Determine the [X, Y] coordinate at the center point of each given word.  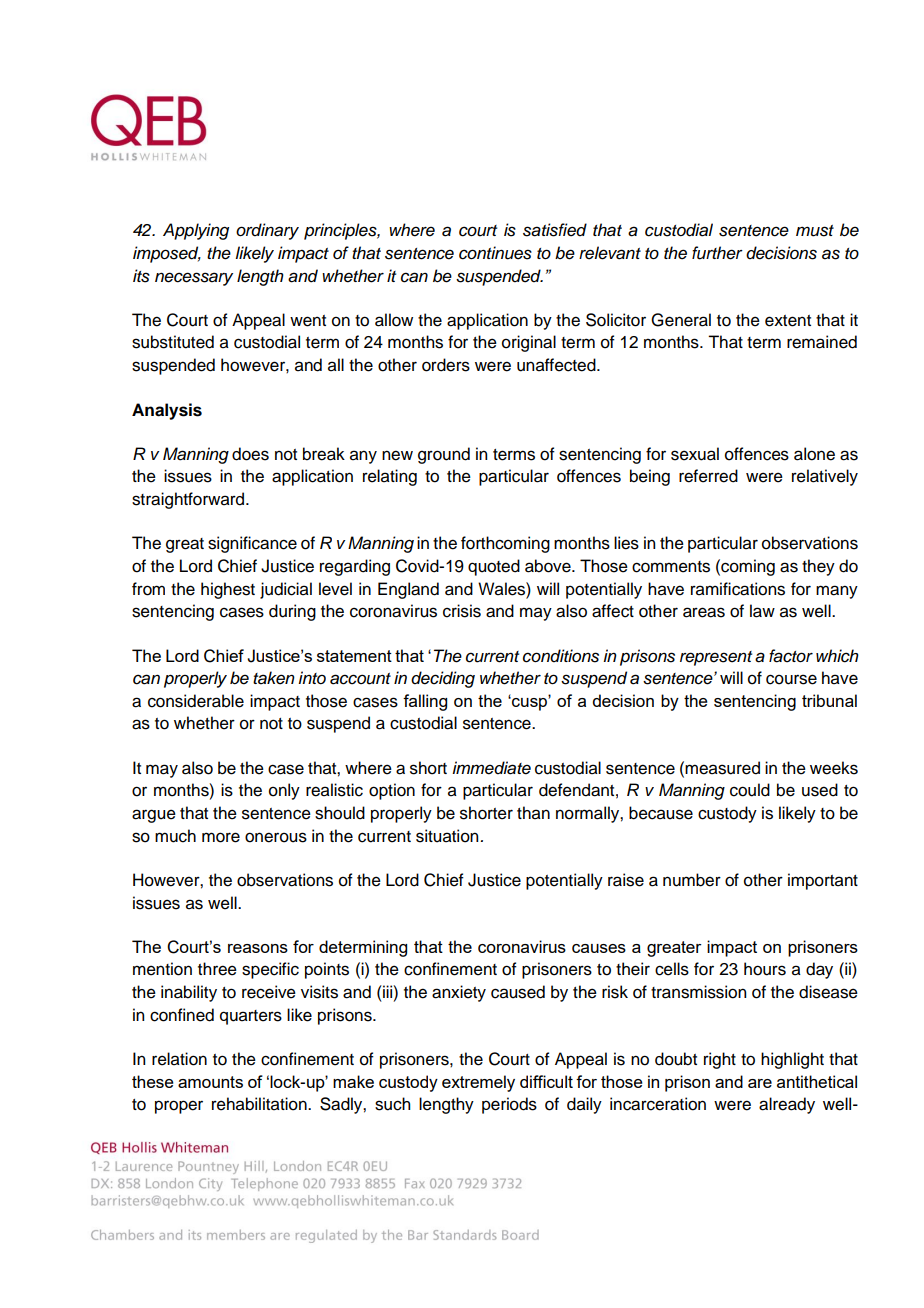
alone [814, 454]
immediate [491, 768]
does [250, 454]
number [692, 880]
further [717, 253]
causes [599, 948]
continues [495, 253]
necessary [194, 279]
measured [721, 768]
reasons [258, 948]
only [284, 791]
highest [228, 590]
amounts [210, 1082]
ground [444, 455]
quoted [494, 567]
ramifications [738, 589]
